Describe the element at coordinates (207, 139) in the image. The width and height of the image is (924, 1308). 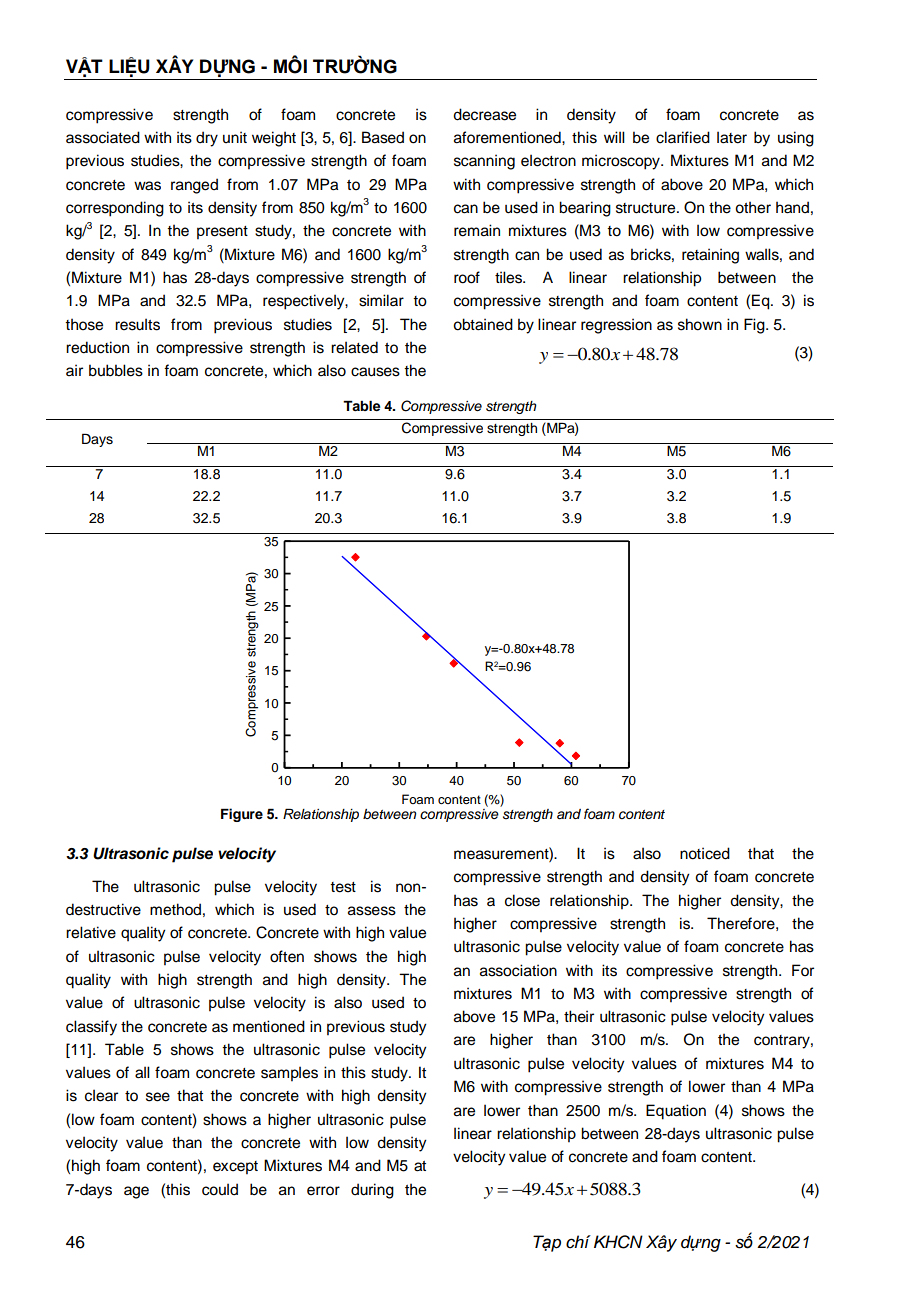
I see `dry` at that location.
